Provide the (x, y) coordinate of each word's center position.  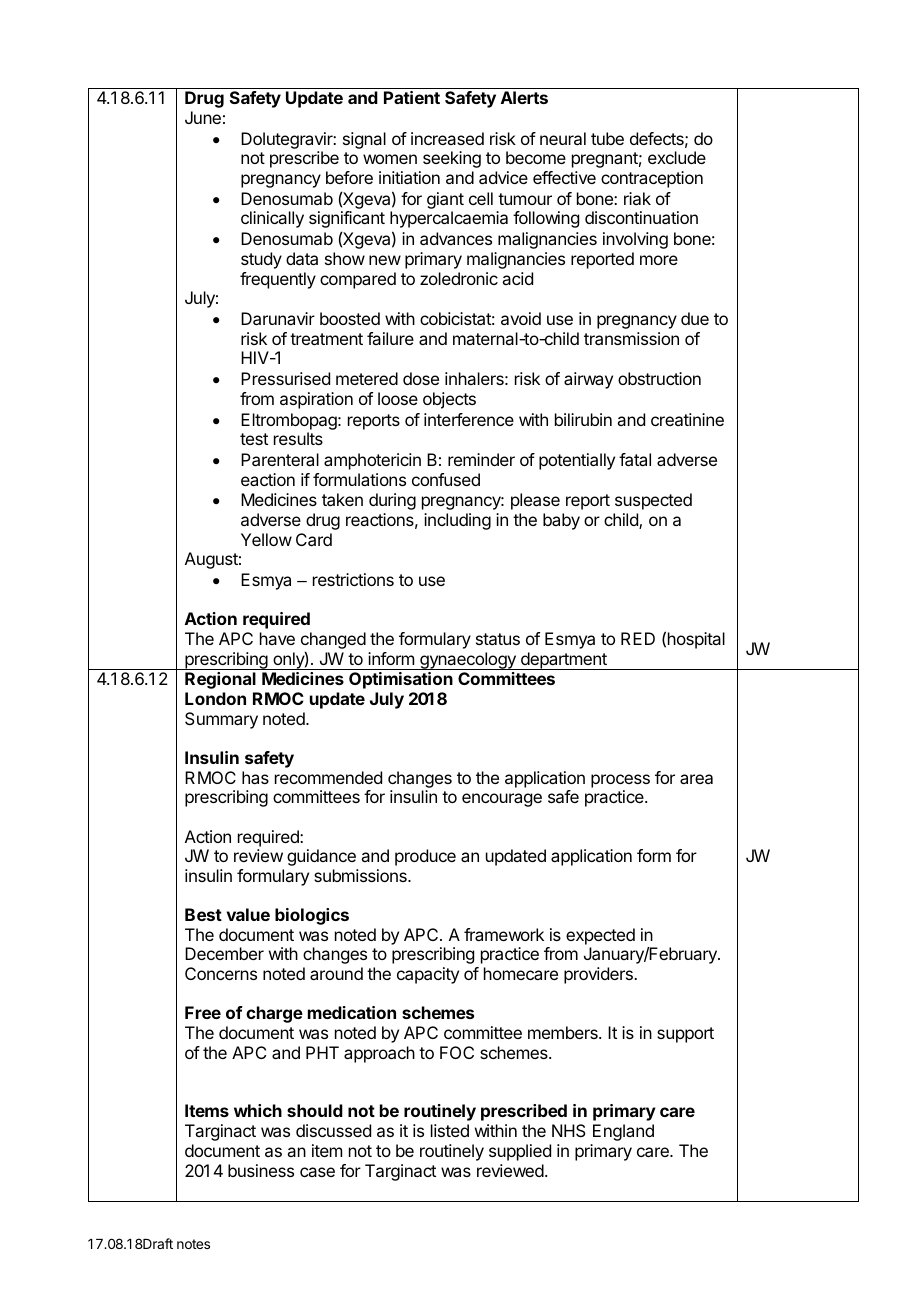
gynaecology (468, 661)
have (277, 638)
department (564, 661)
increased (447, 138)
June (203, 117)
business (261, 1170)
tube (607, 138)
